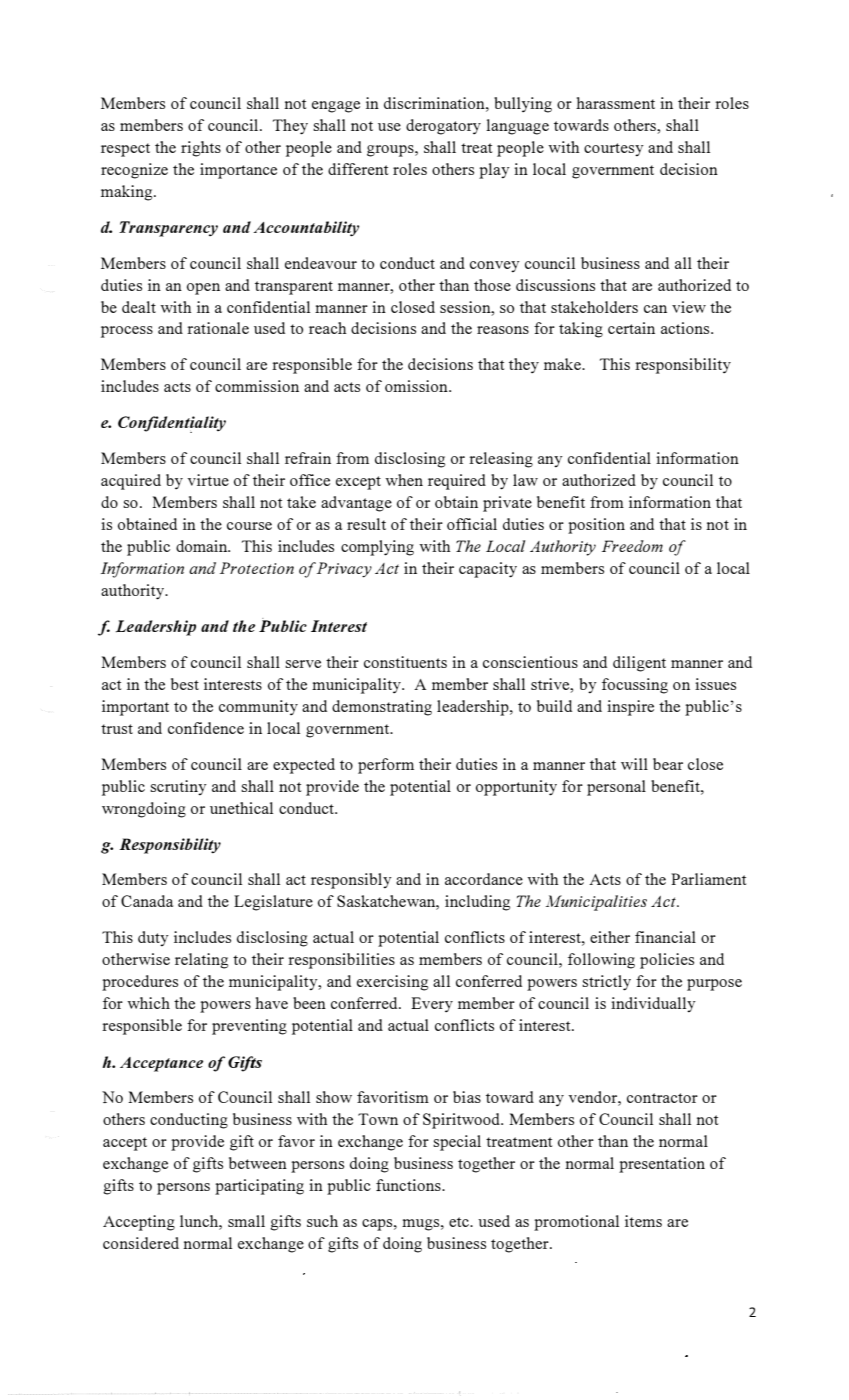 Image resolution: width=849 pixels, height=1400 pixels. Describe the element at coordinates (614, 149) in the screenshot. I see `courtesy` at that location.
